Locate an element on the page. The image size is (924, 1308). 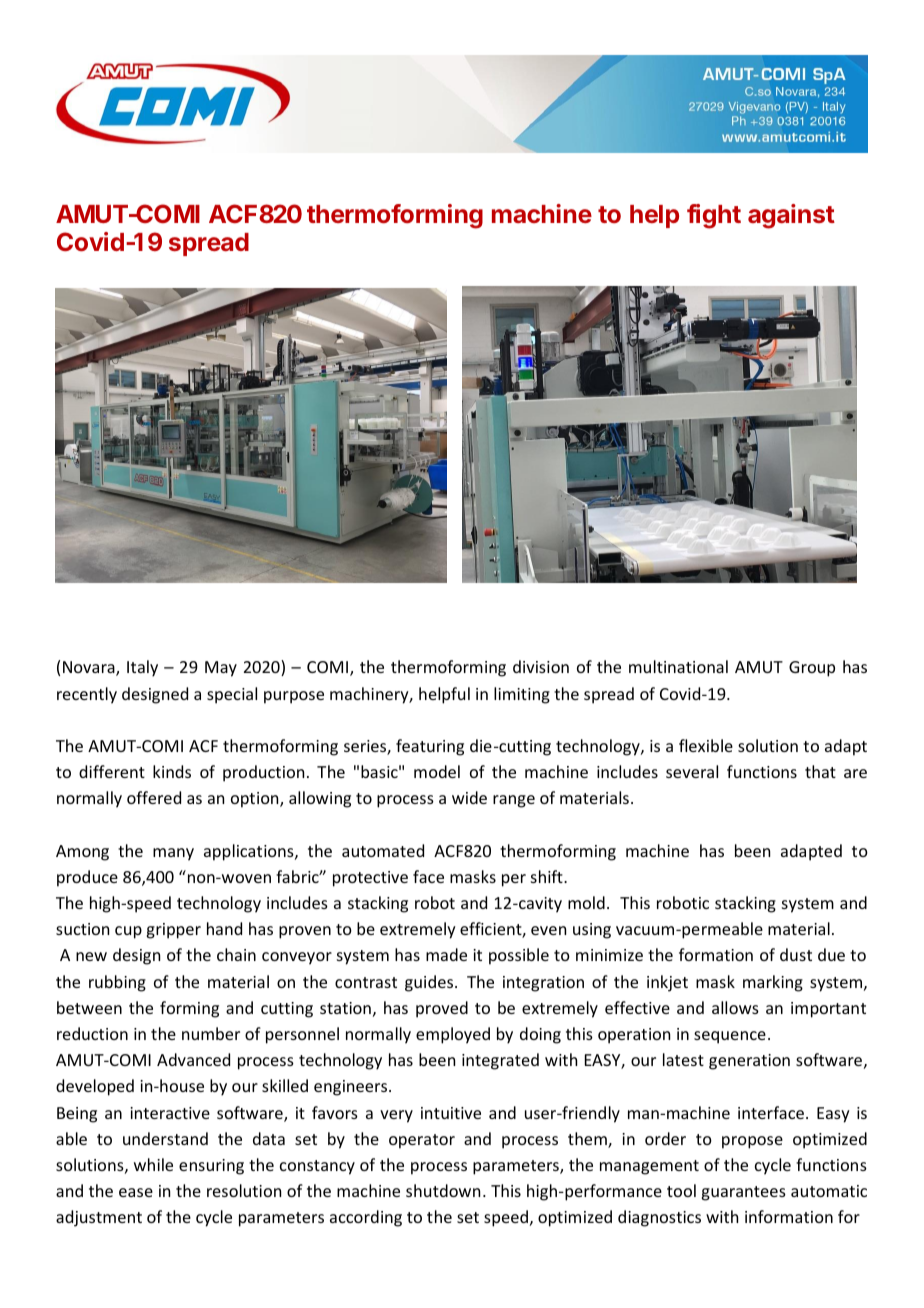
against is located at coordinates (791, 216).
